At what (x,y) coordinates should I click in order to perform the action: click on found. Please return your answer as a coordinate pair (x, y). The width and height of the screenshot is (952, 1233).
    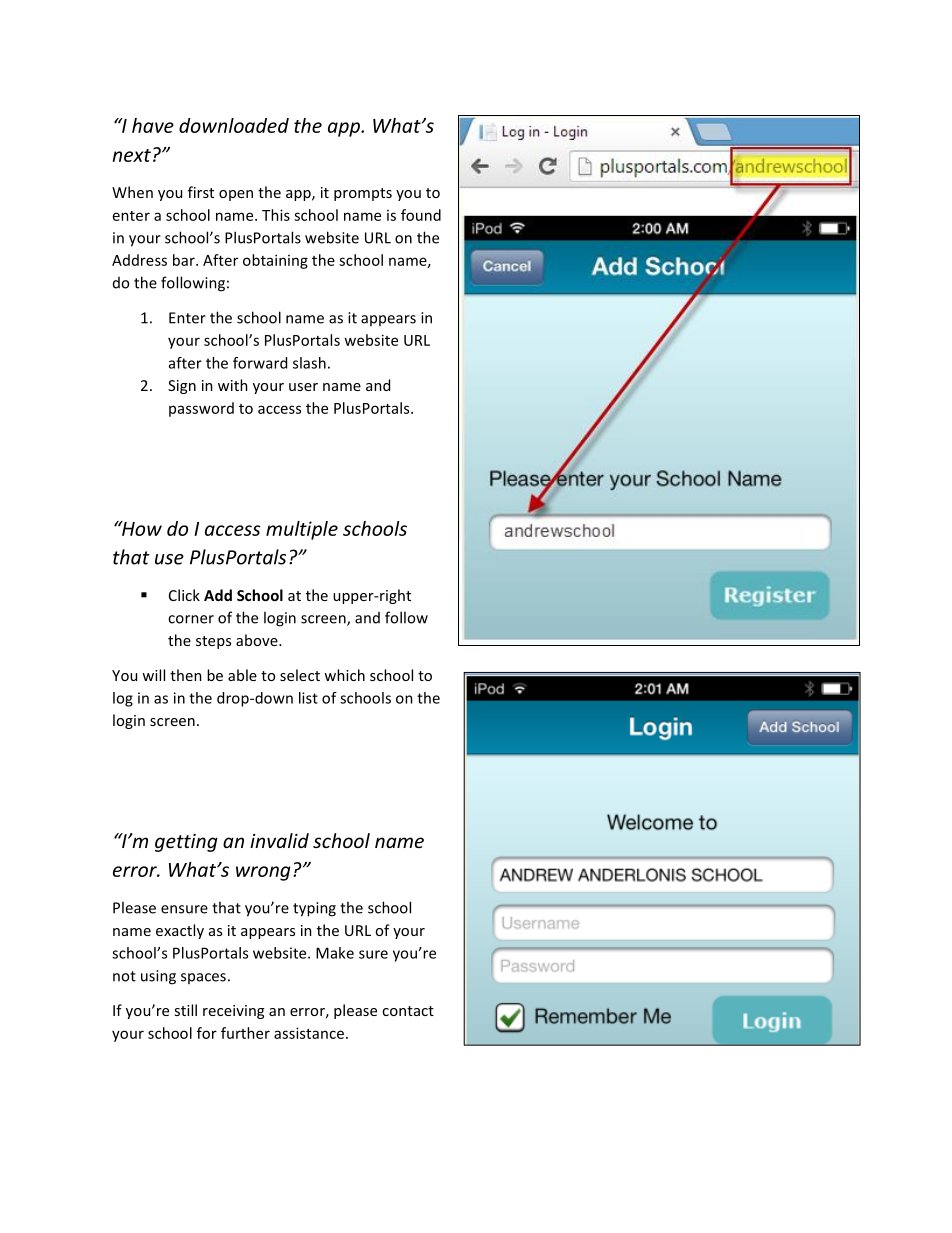
    Looking at the image, I should click on (421, 215).
